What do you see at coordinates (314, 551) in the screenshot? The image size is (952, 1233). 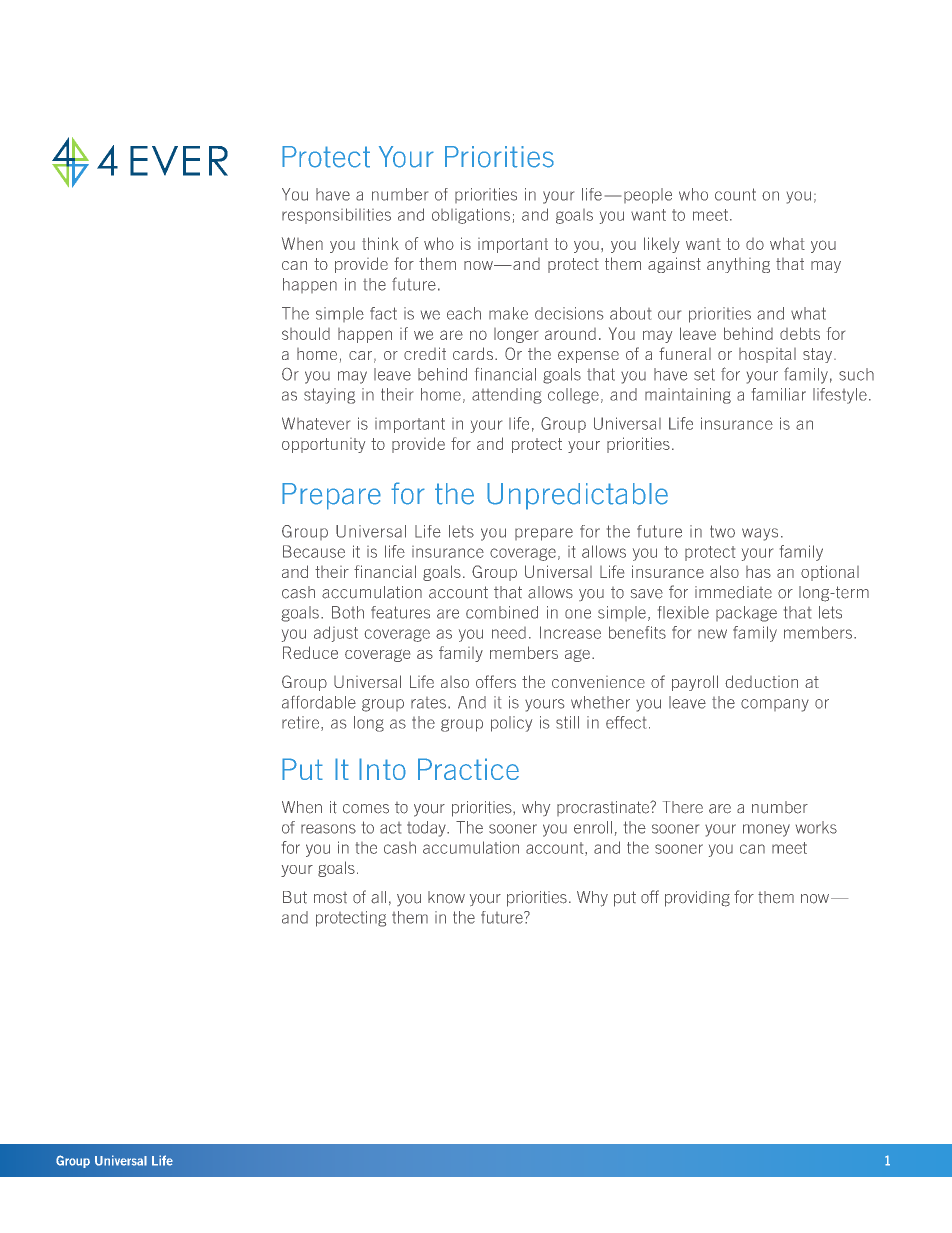 I see `Because` at bounding box center [314, 551].
